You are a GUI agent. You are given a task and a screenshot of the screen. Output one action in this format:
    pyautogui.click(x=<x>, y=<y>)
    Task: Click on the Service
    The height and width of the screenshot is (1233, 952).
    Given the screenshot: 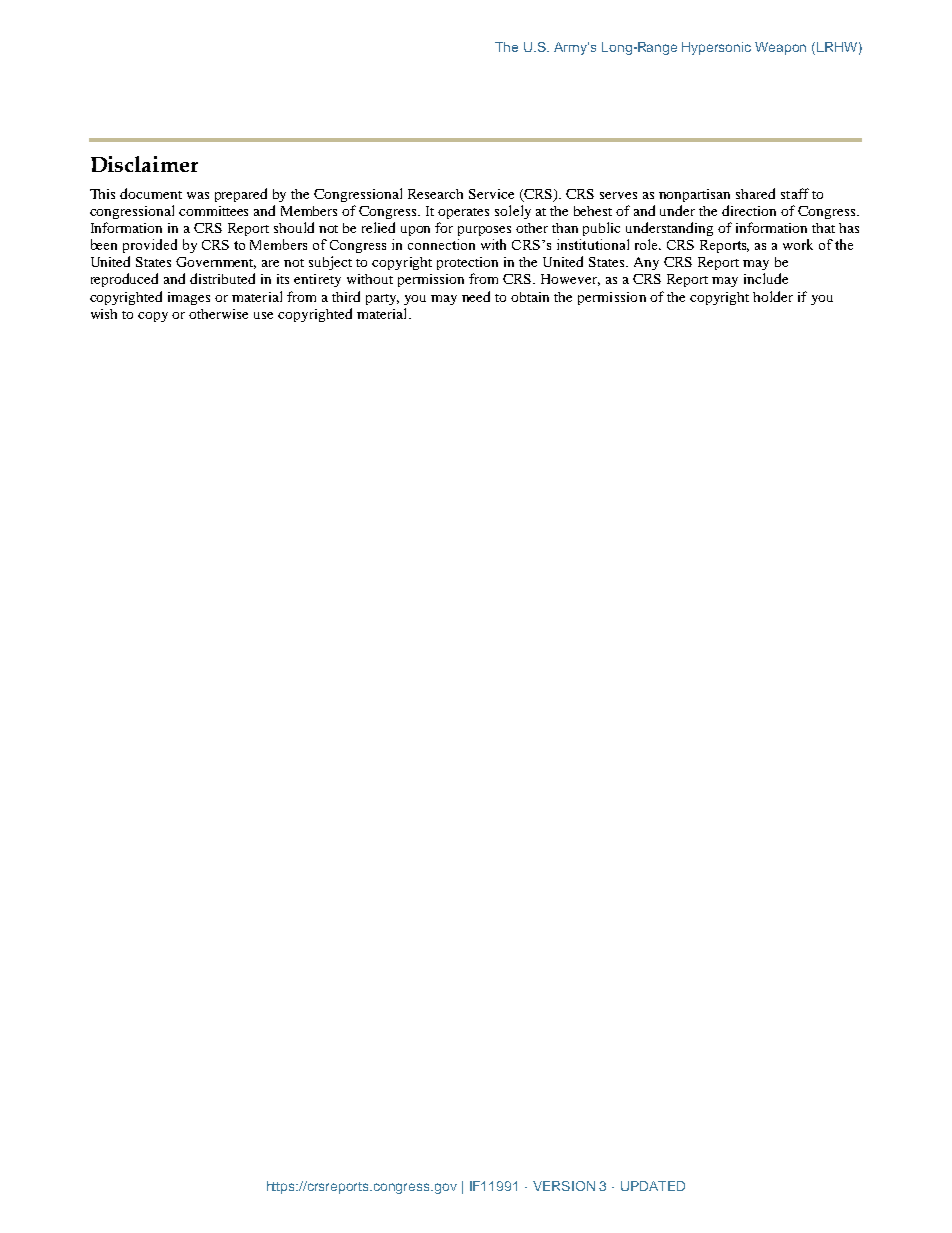 What is the action you would take?
    pyautogui.click(x=491, y=194)
